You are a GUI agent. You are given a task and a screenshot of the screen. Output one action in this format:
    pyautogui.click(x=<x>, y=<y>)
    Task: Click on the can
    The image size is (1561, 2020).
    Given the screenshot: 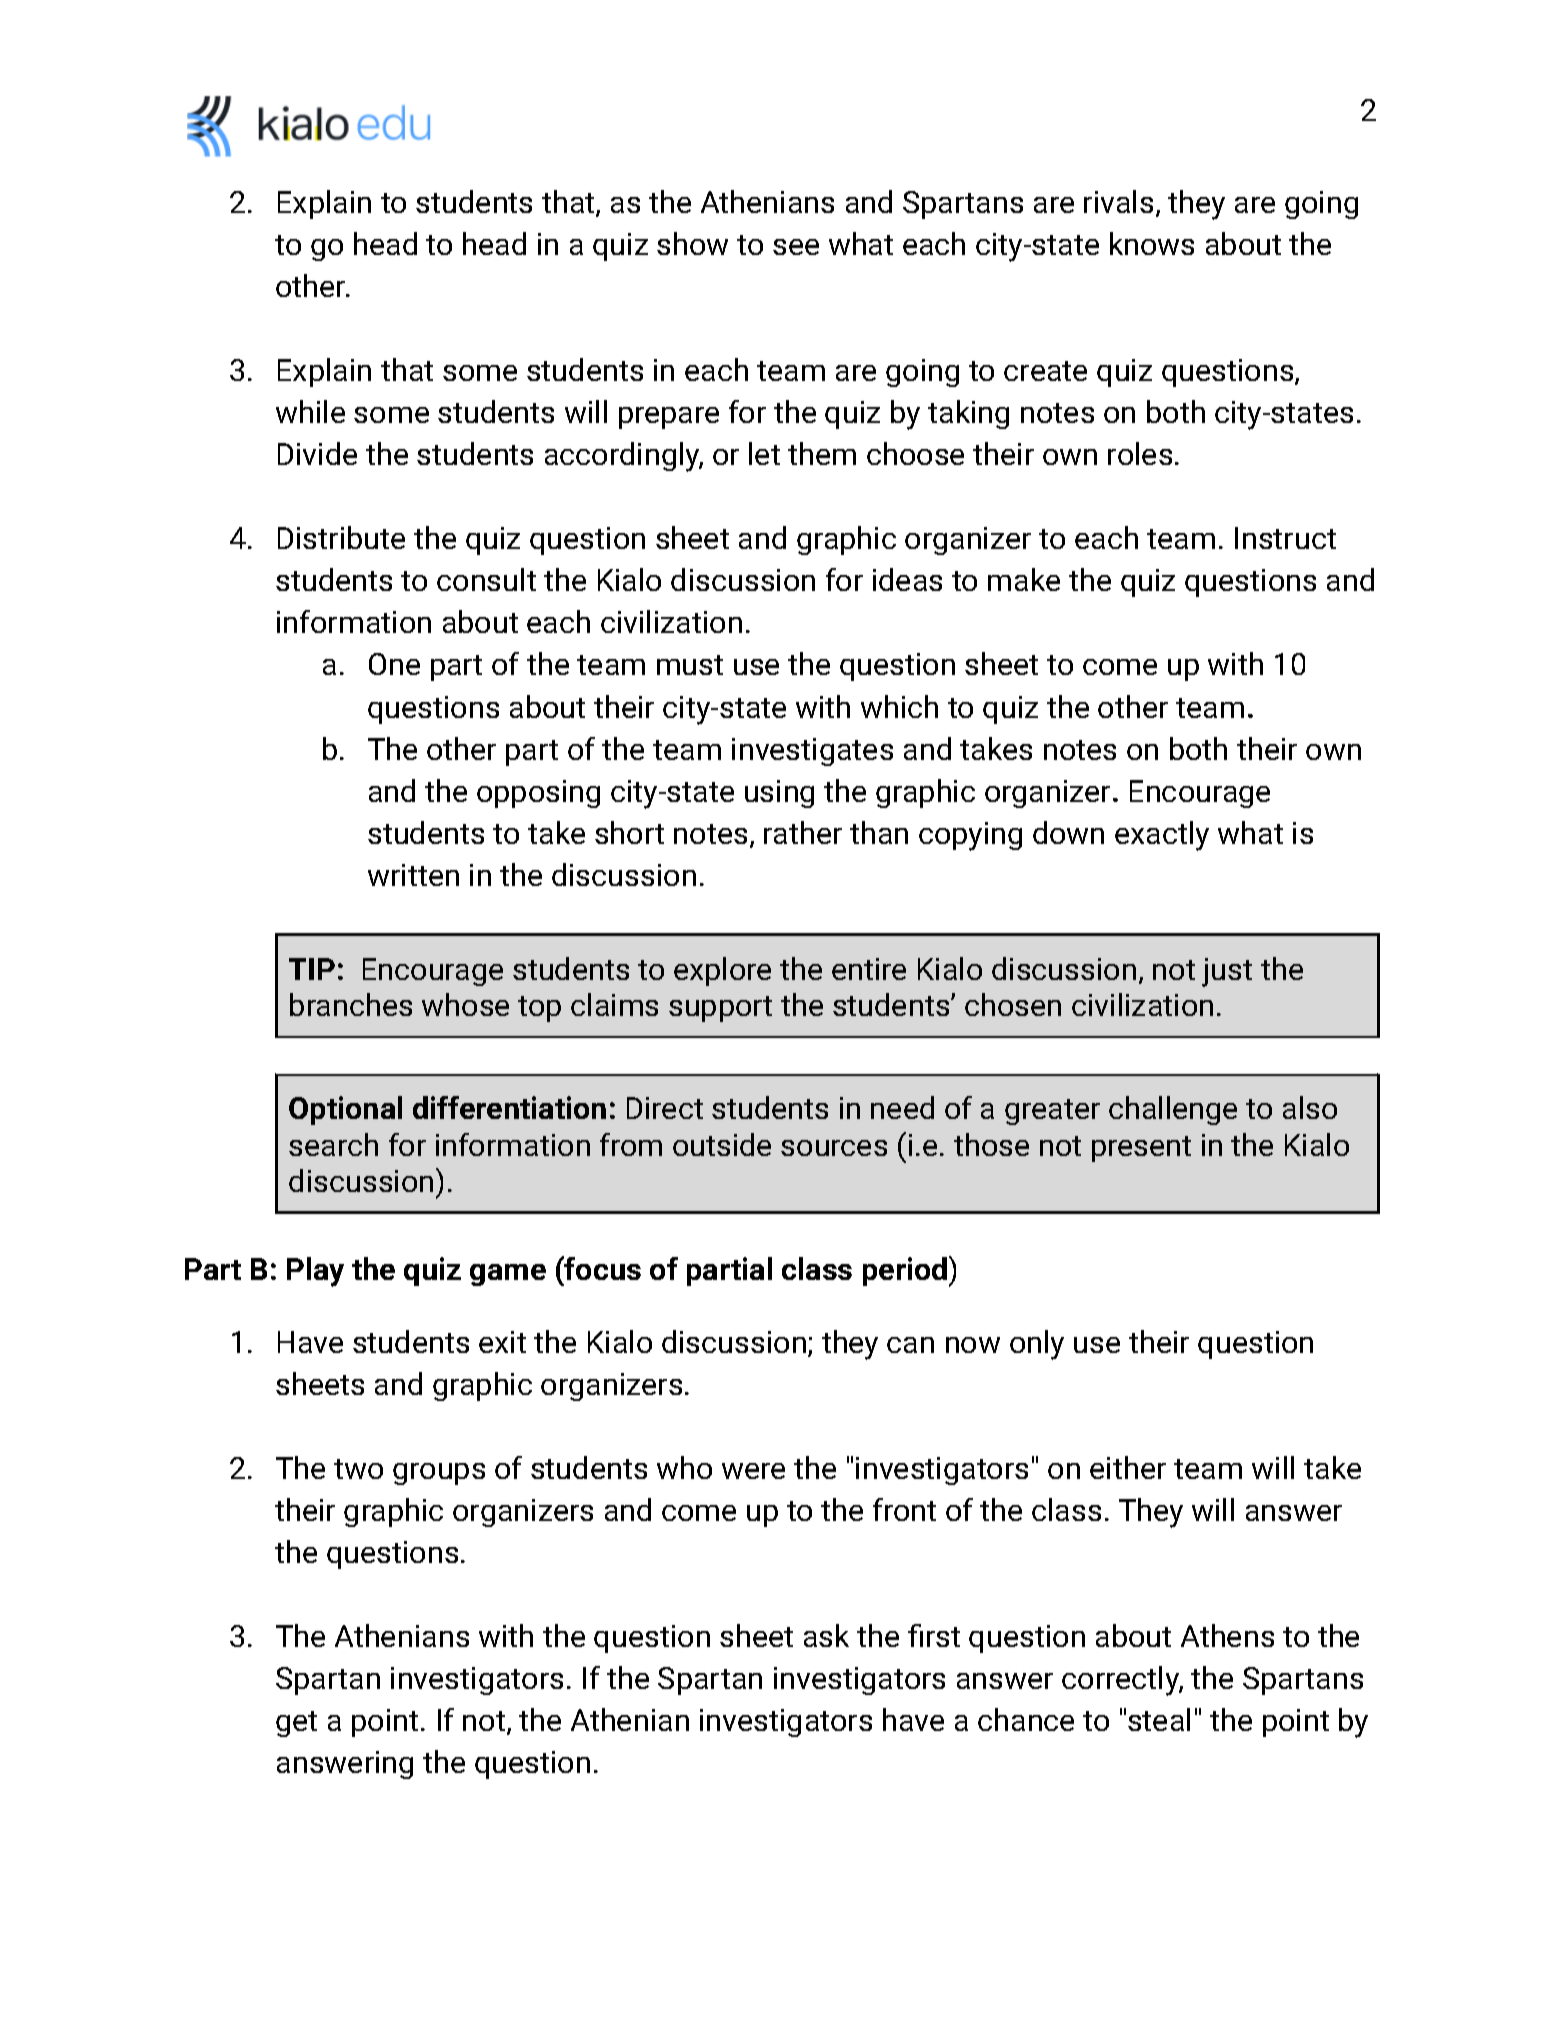 What is the action you would take?
    pyautogui.click(x=910, y=1345)
